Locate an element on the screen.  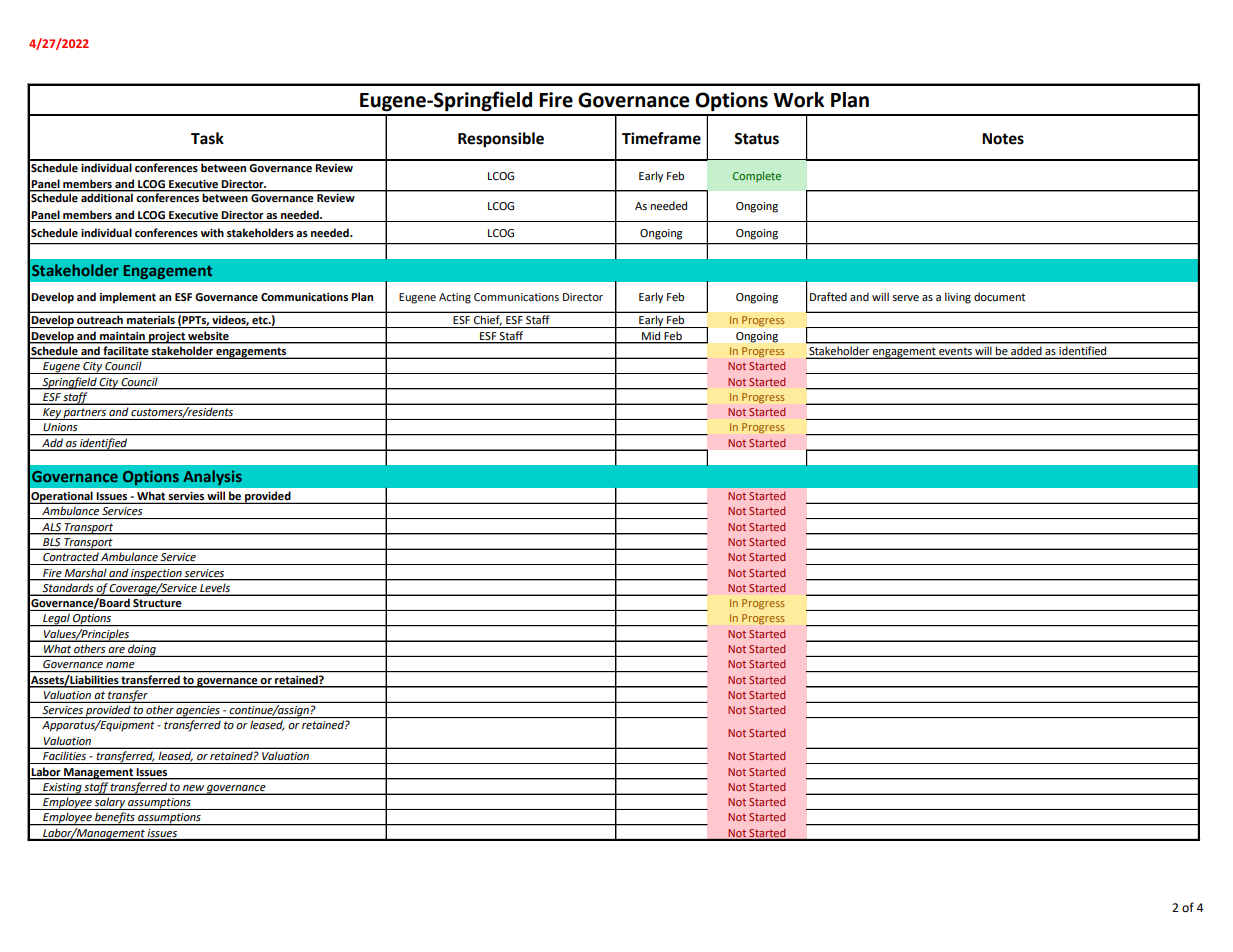
new is located at coordinates (193, 788).
